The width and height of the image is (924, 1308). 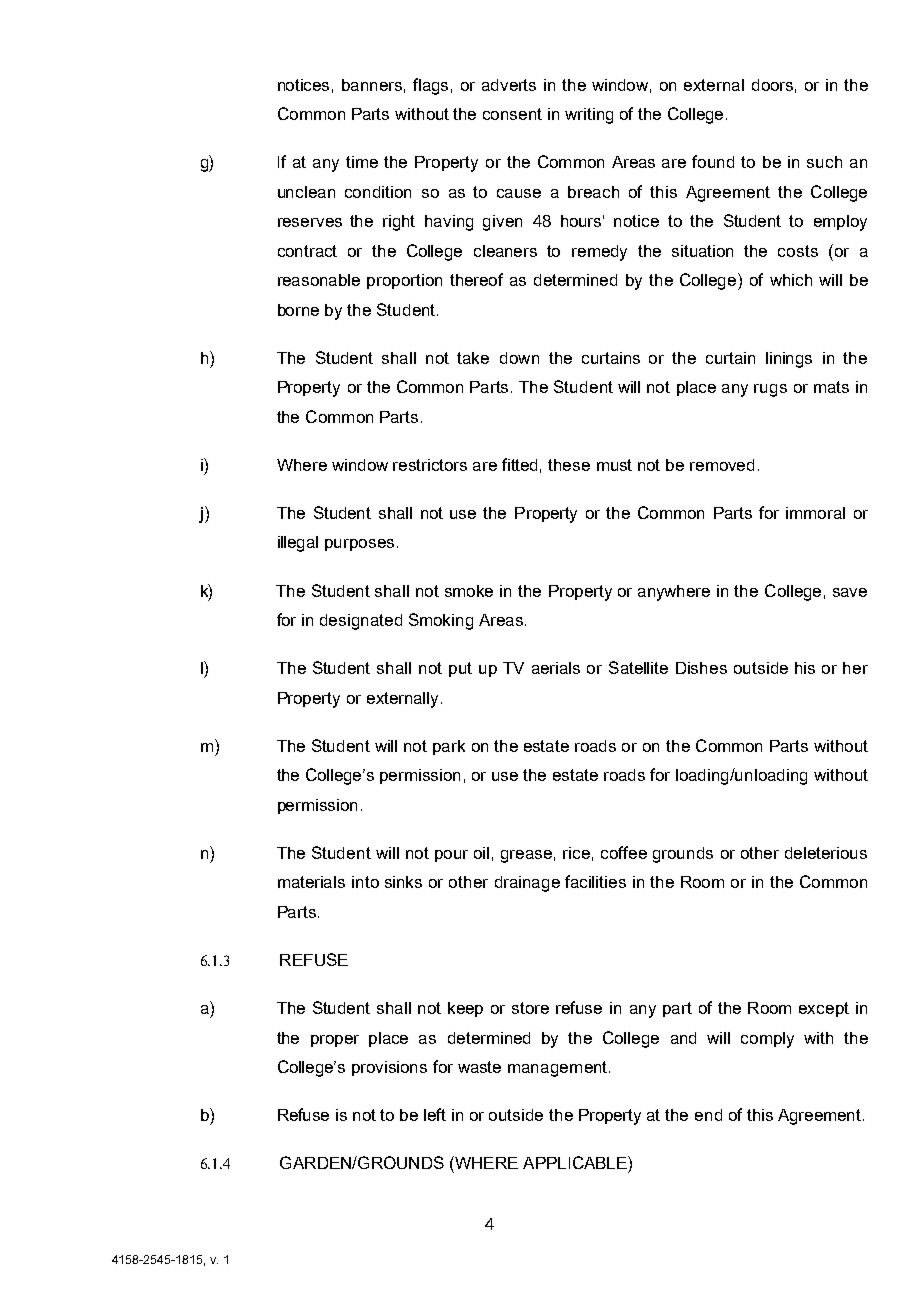 What do you see at coordinates (722, 465) in the image?
I see `removed` at bounding box center [722, 465].
